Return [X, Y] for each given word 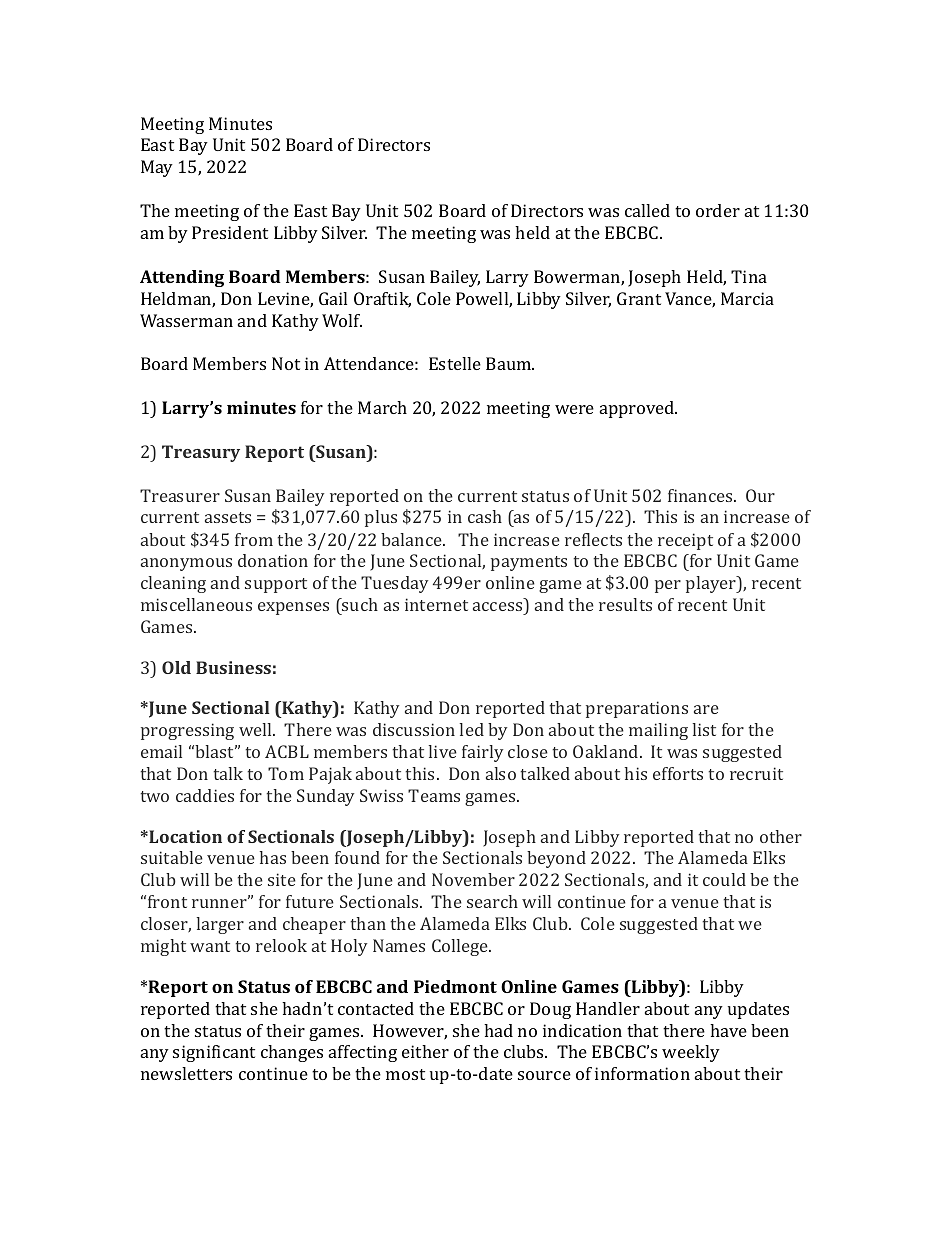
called [647, 210]
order [718, 210]
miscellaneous [196, 604]
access [497, 606]
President [230, 232]
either [425, 1051]
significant [214, 1053]
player [712, 584]
